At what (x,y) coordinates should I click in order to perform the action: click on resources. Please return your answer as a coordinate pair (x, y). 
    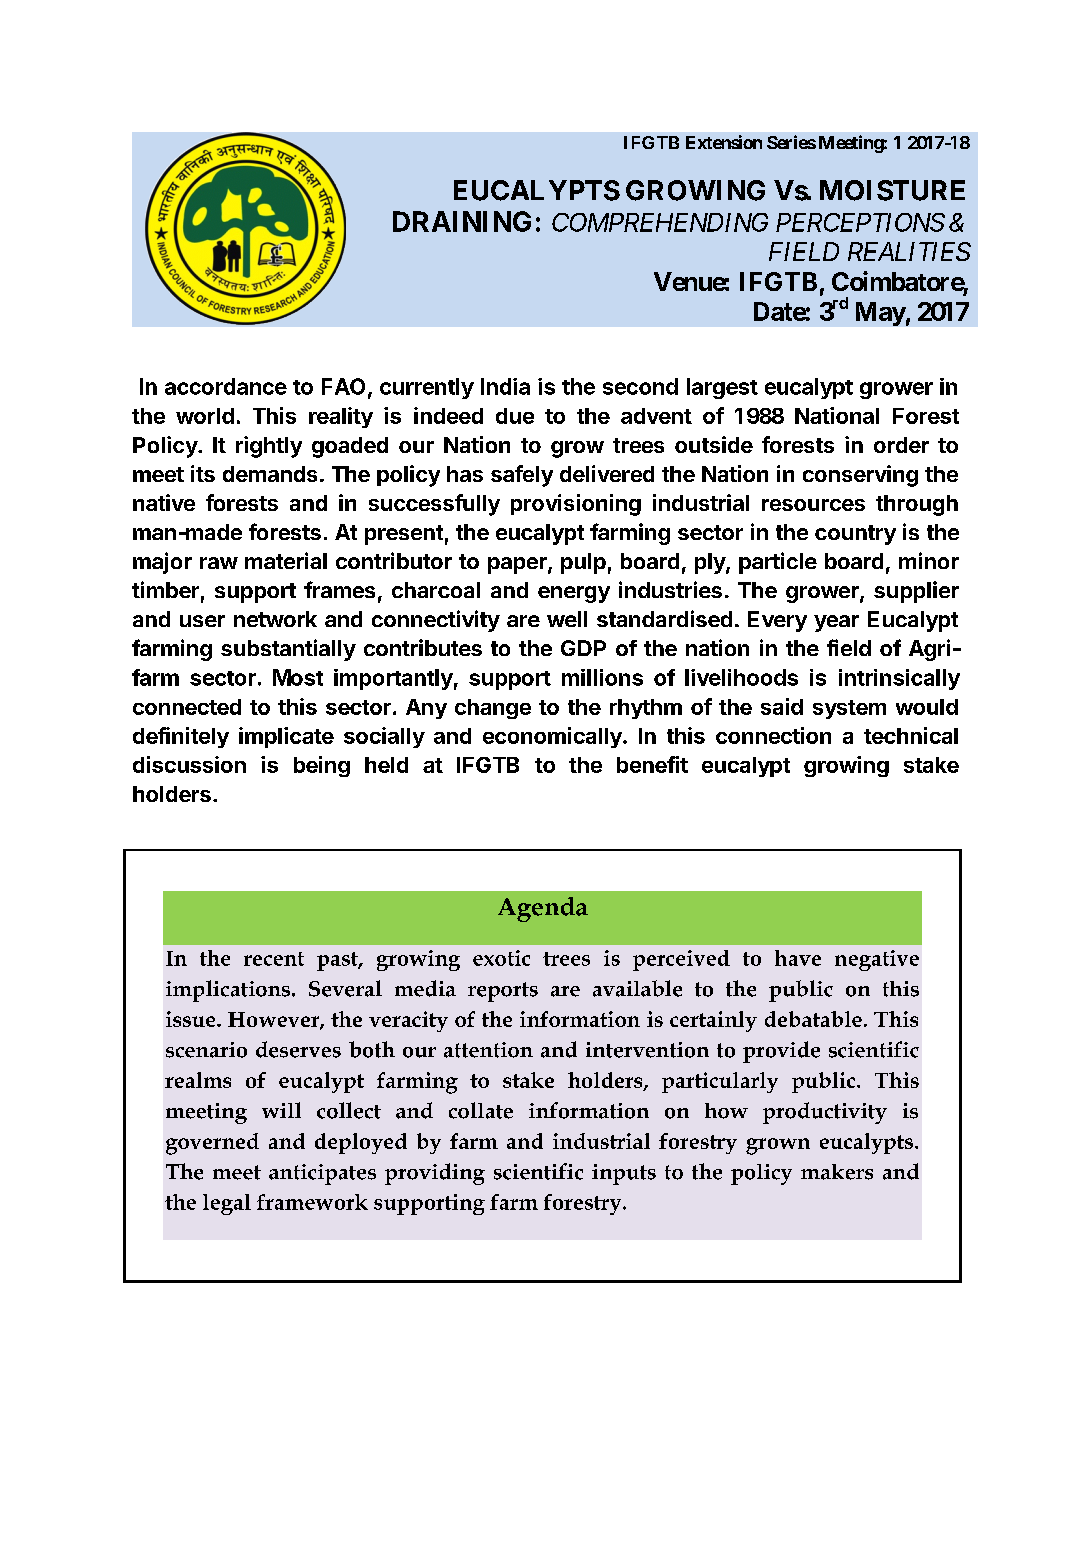
    Looking at the image, I should click on (813, 505).
